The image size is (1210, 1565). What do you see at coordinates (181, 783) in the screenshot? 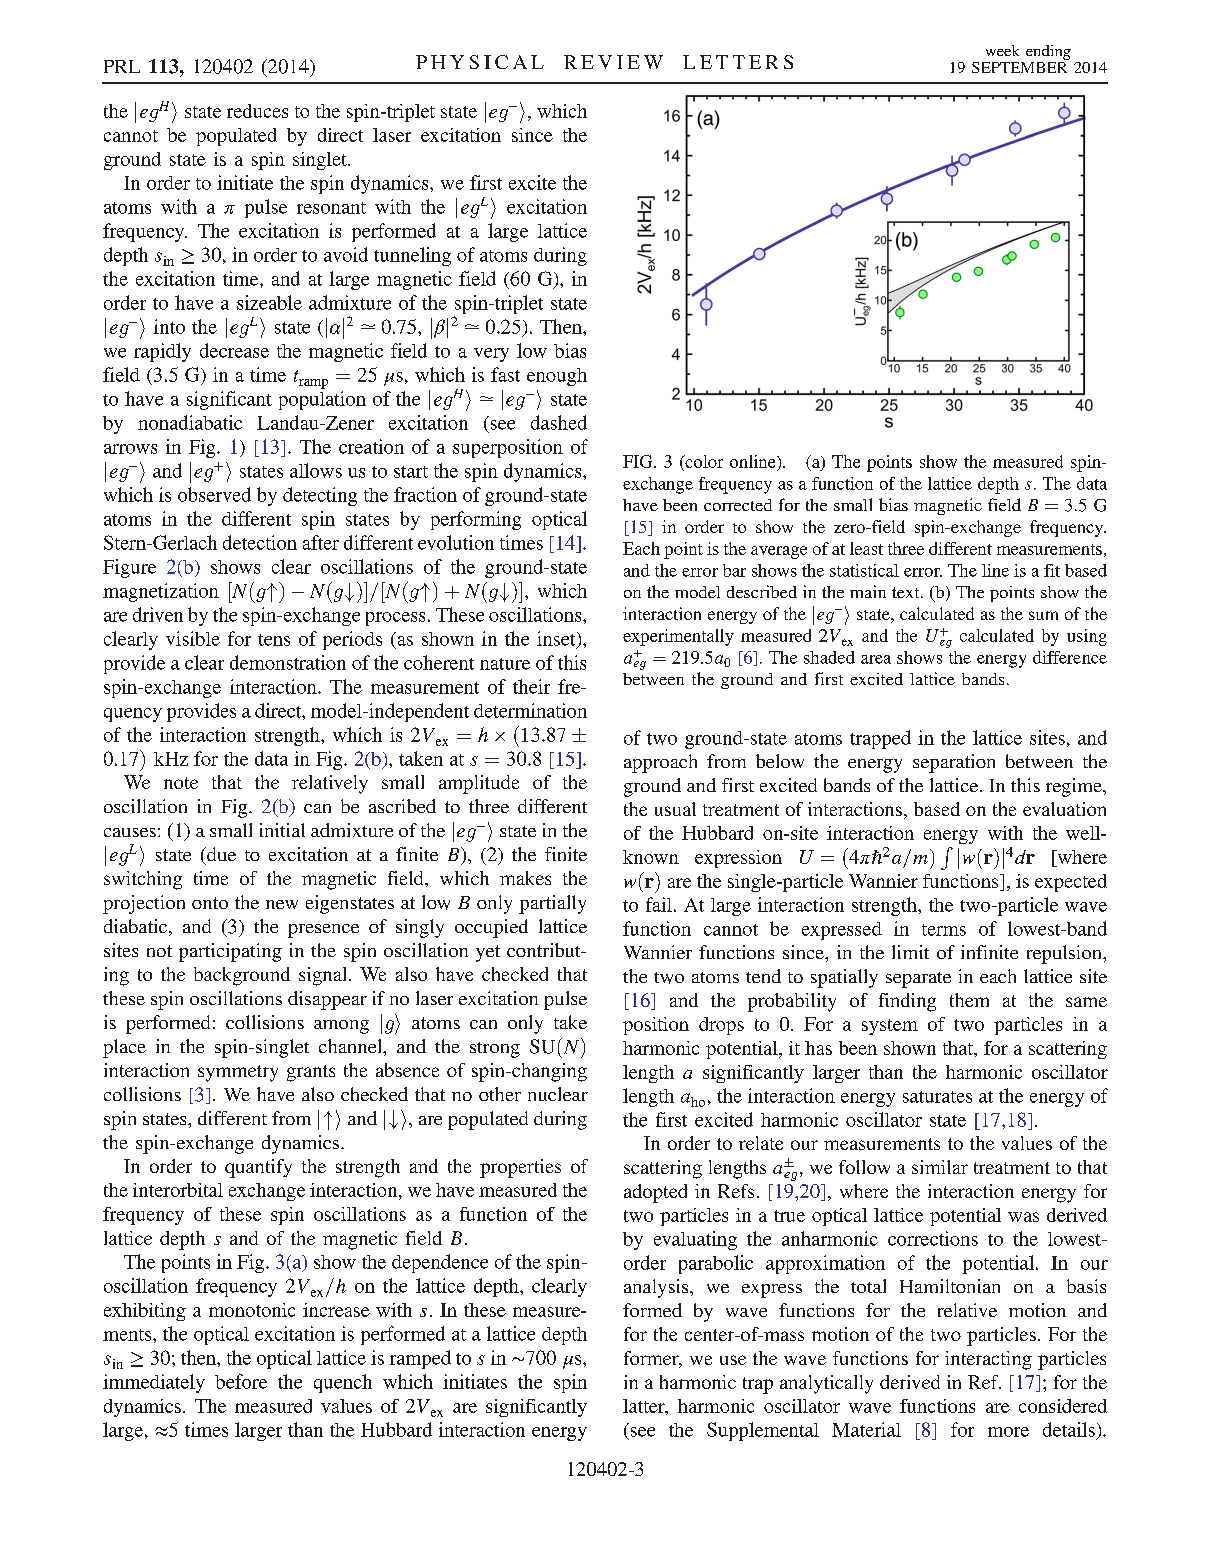
I see `note` at bounding box center [181, 783].
